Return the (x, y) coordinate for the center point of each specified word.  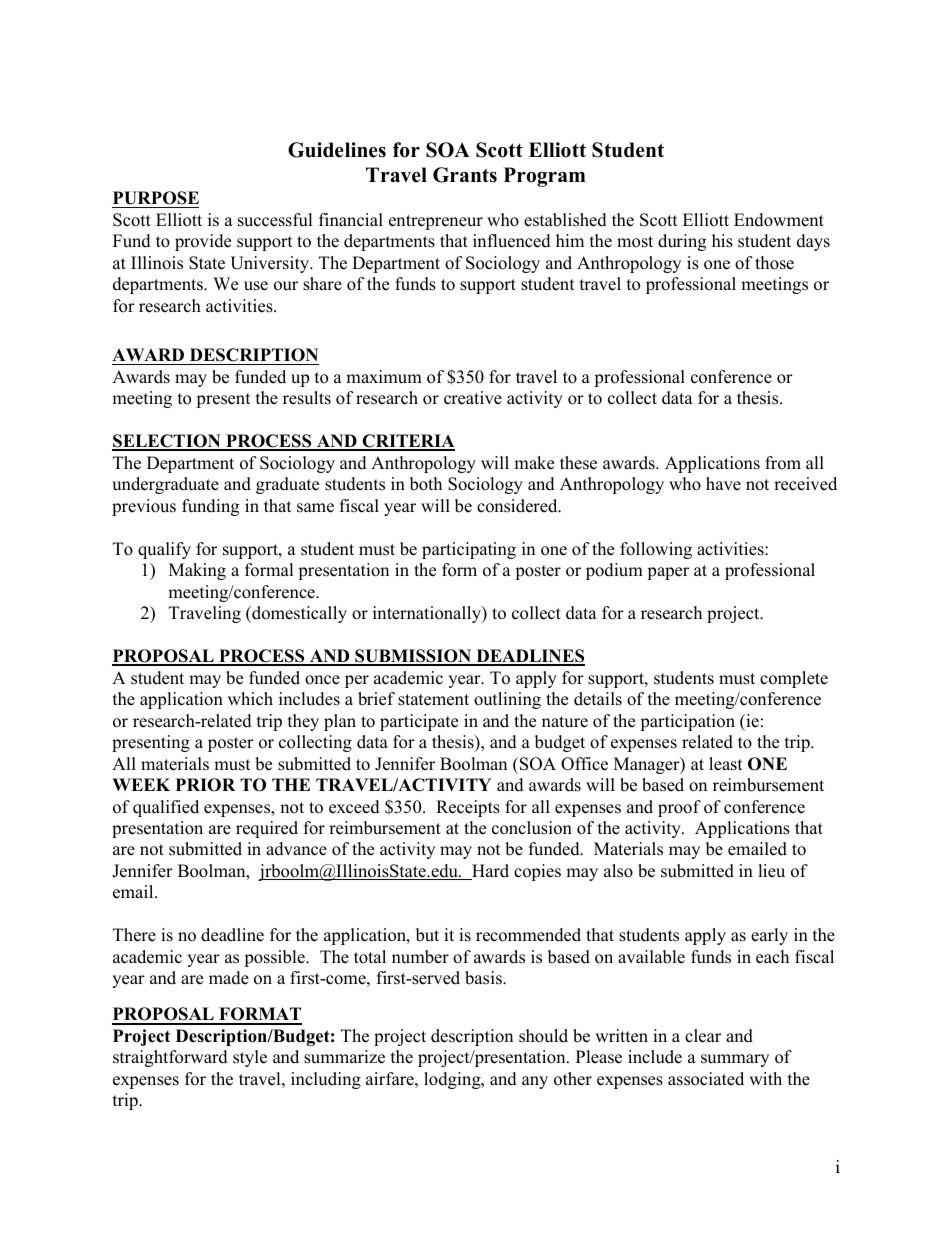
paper (668, 573)
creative (473, 398)
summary (735, 1060)
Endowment (779, 220)
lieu (771, 871)
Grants (465, 175)
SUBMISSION (413, 657)
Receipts (468, 808)
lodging (453, 1080)
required (267, 829)
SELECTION (167, 442)
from (783, 463)
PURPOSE (156, 198)
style (250, 1058)
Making (197, 571)
